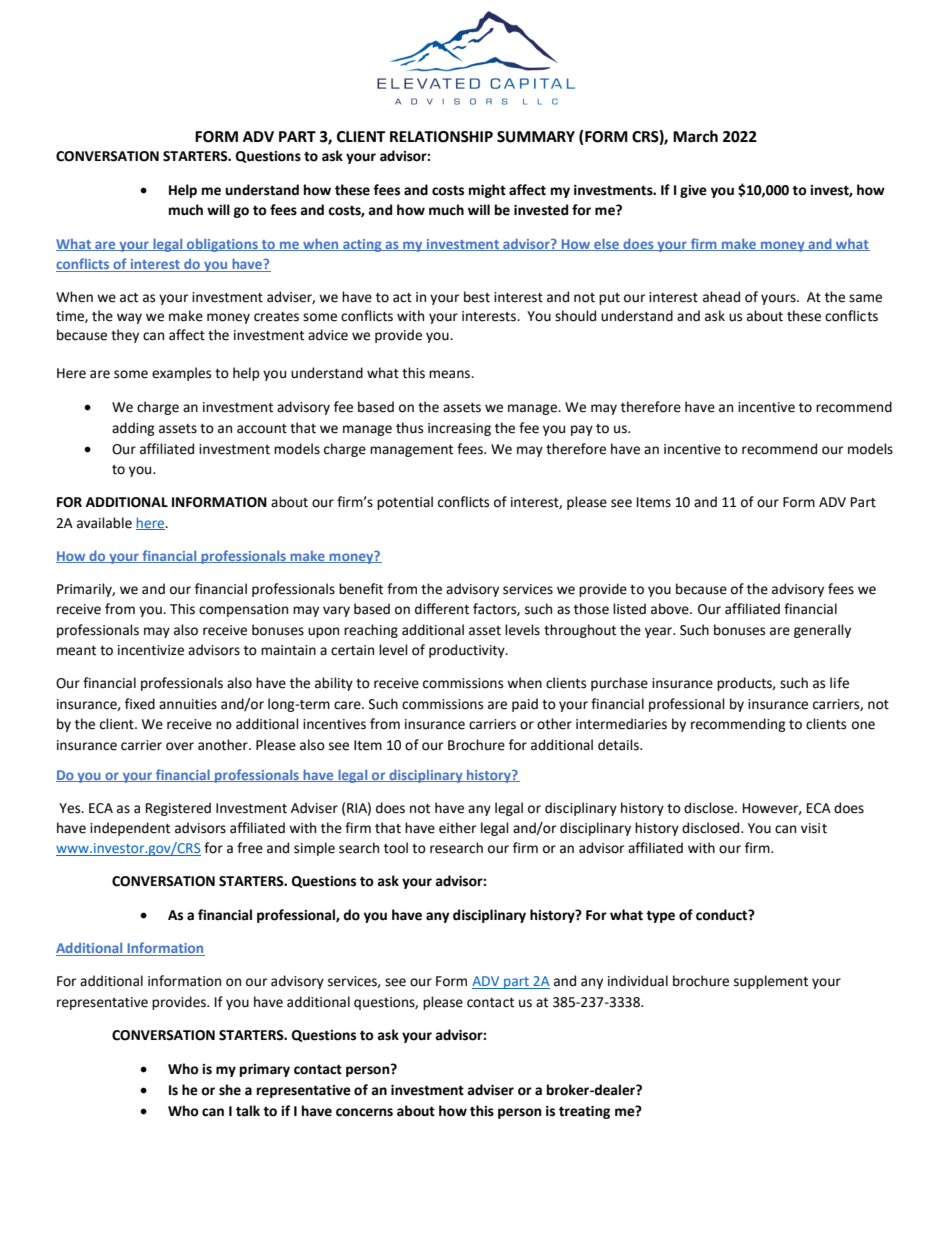  Describe the element at coordinates (487, 191) in the page. I see `might` at that location.
